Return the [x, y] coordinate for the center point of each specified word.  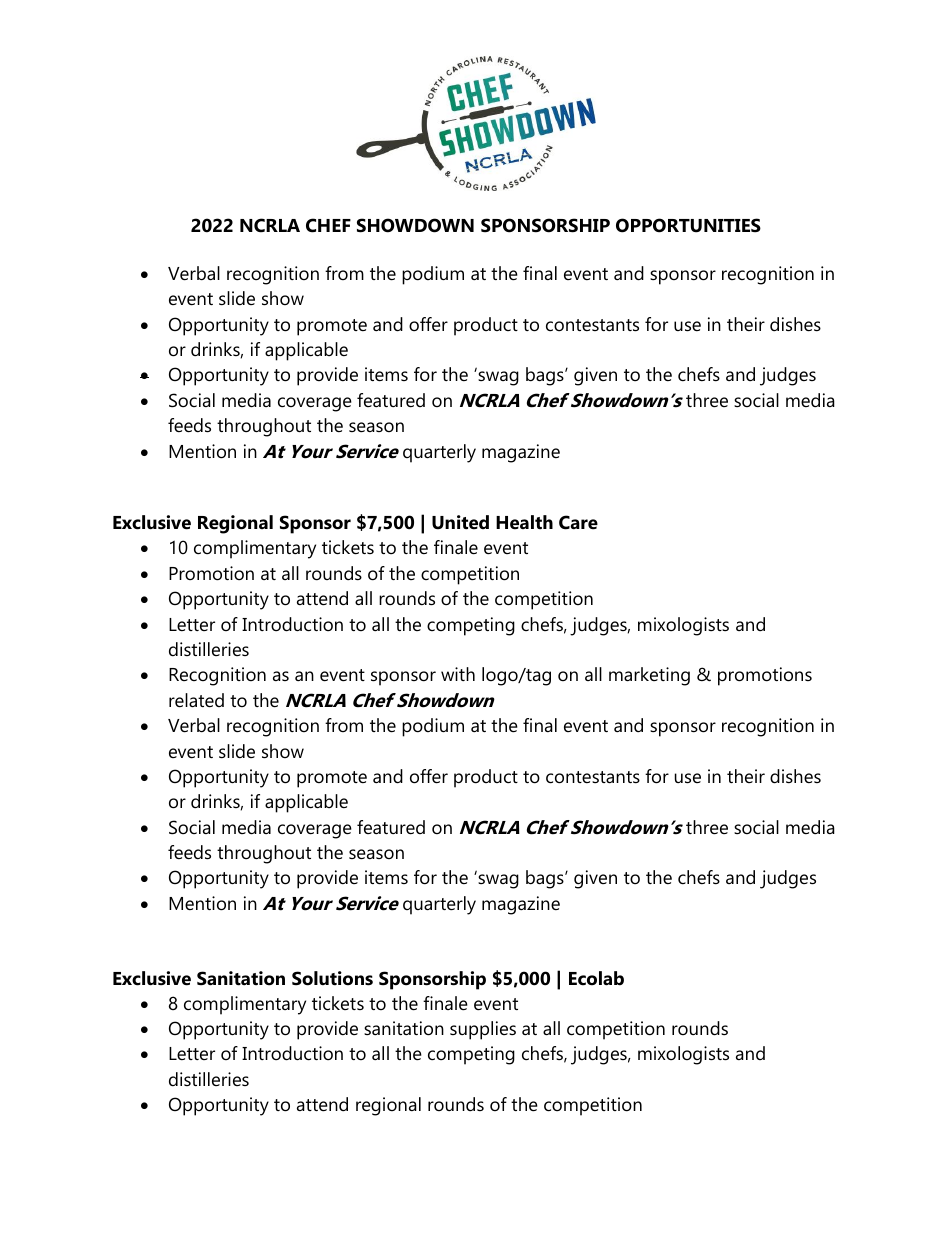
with [458, 674]
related [196, 700]
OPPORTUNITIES [688, 225]
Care [578, 522]
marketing [649, 676]
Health [524, 522]
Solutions [332, 978]
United [460, 522]
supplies [483, 1030]
